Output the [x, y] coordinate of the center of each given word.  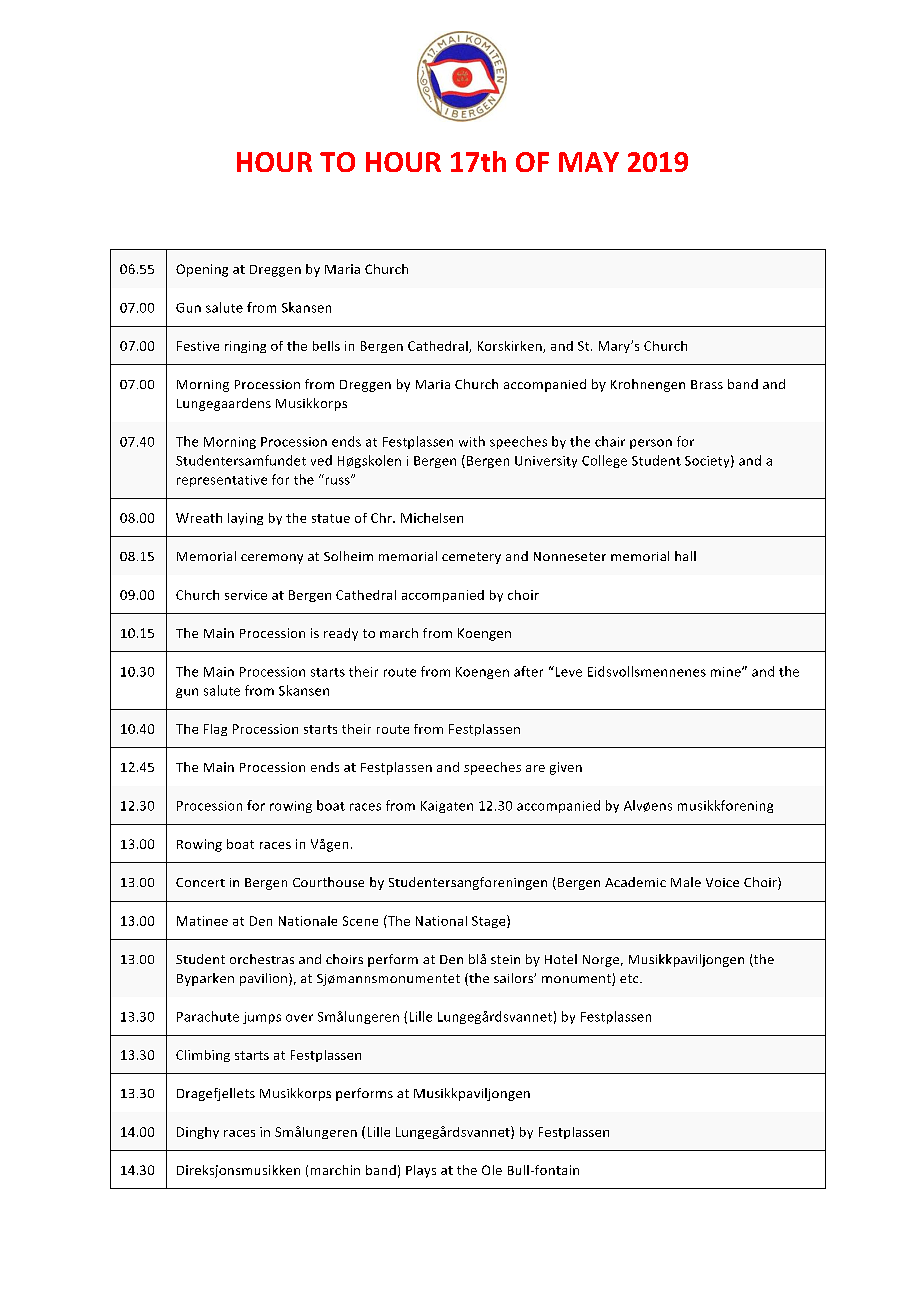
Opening [202, 270]
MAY [589, 162]
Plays [421, 1171]
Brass [707, 384]
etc [630, 978]
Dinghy [198, 1133]
